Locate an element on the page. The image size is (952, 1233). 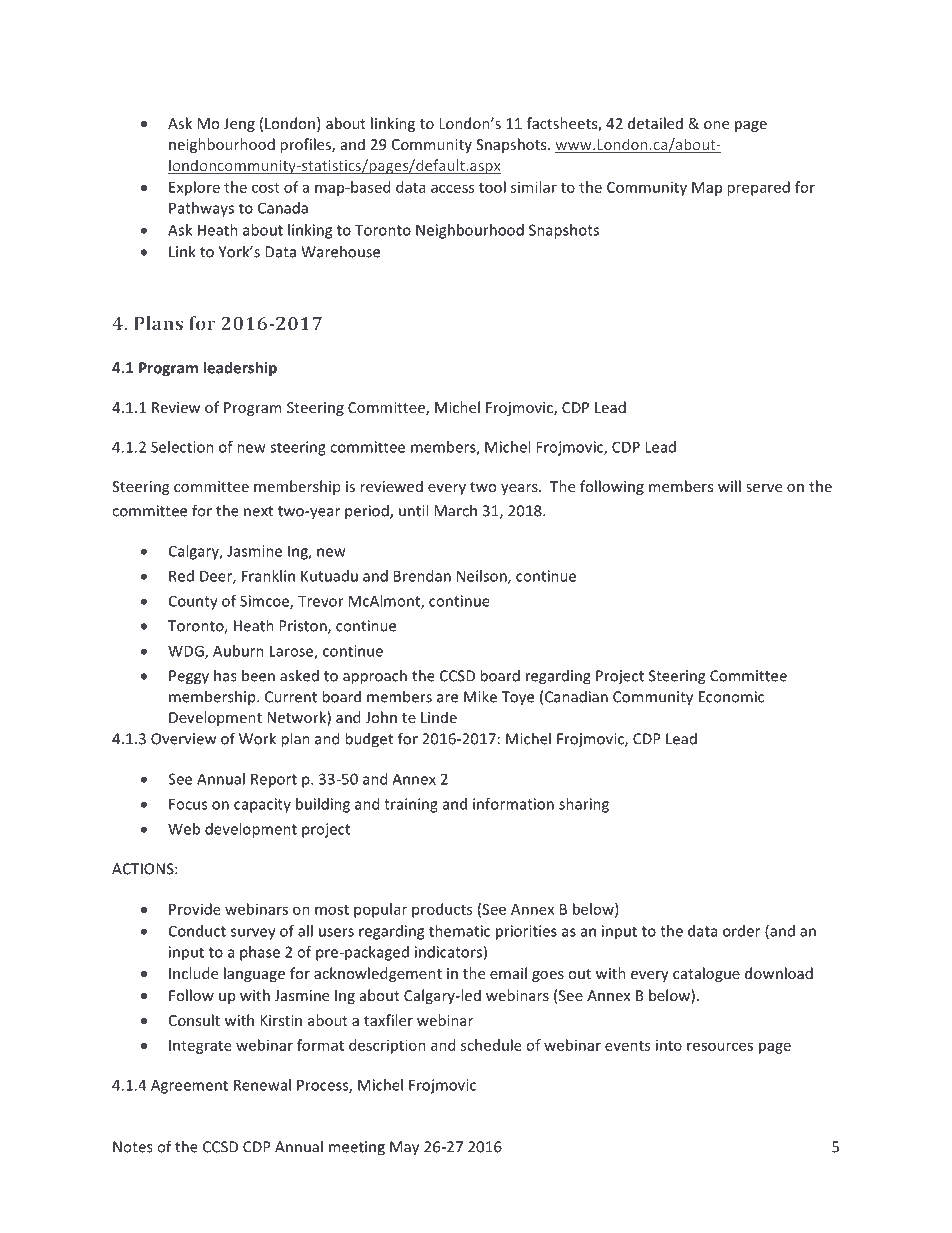
Agreement is located at coordinates (189, 1086).
